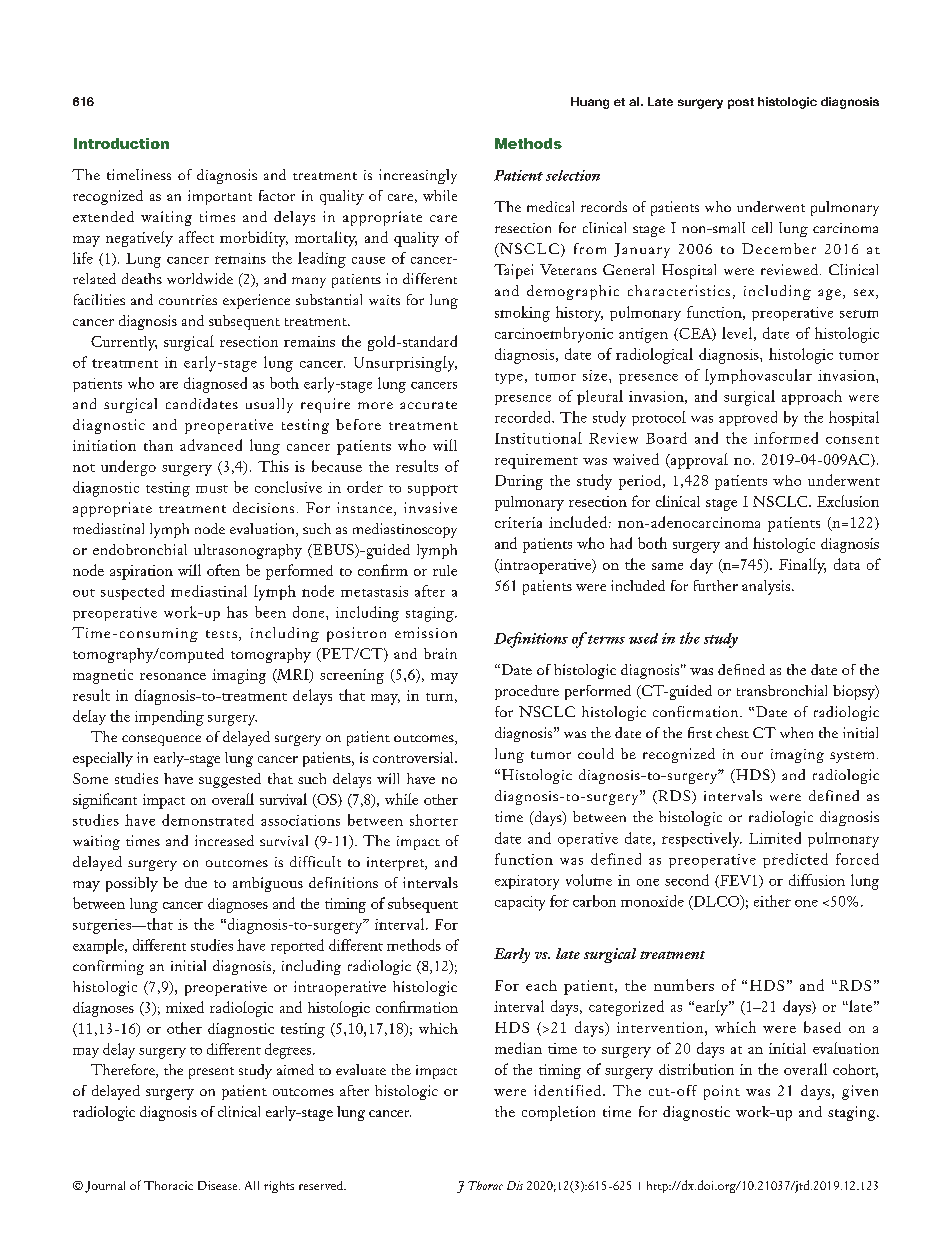  I want to click on point, so click(722, 1092).
